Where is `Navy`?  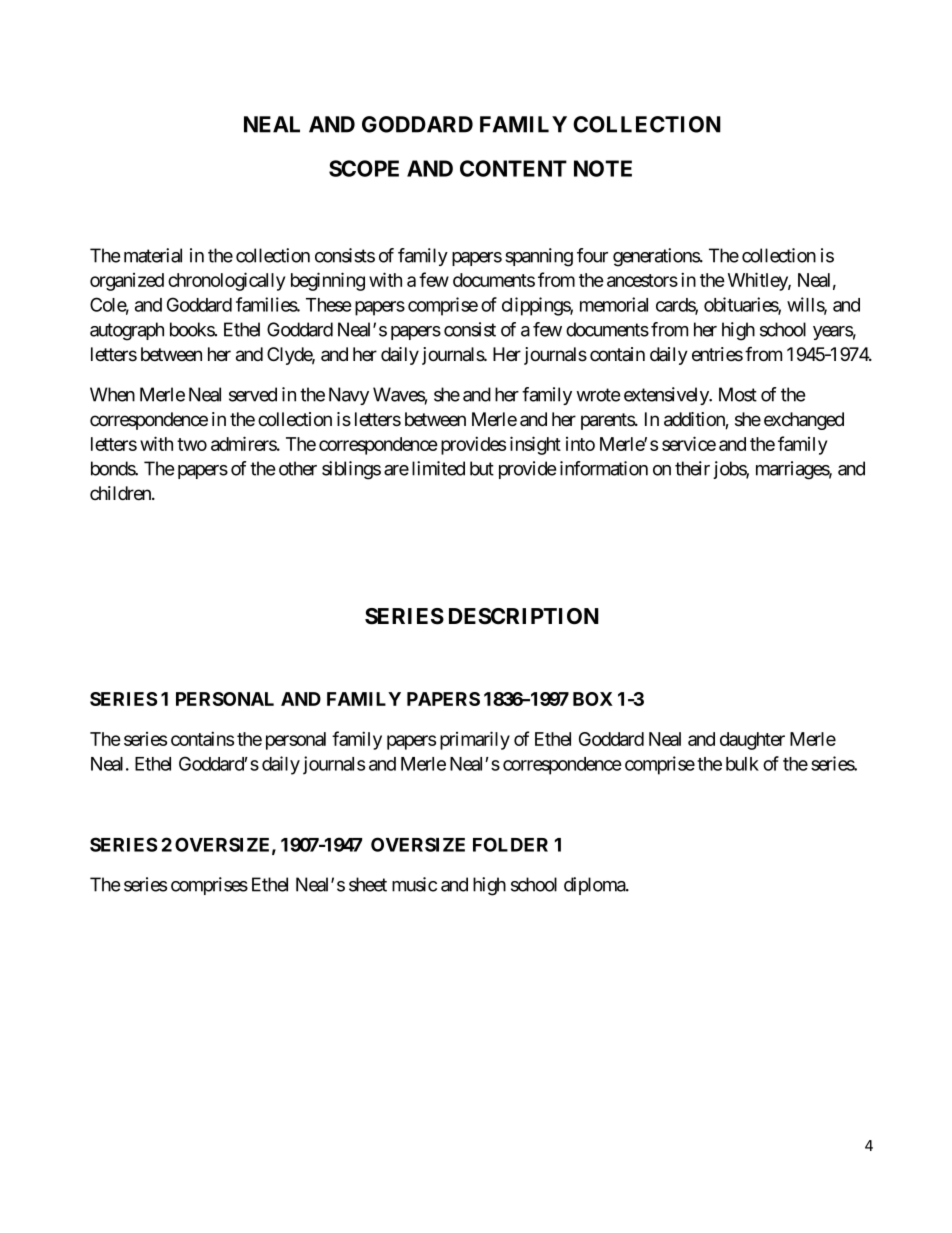 Navy is located at coordinates (349, 396).
